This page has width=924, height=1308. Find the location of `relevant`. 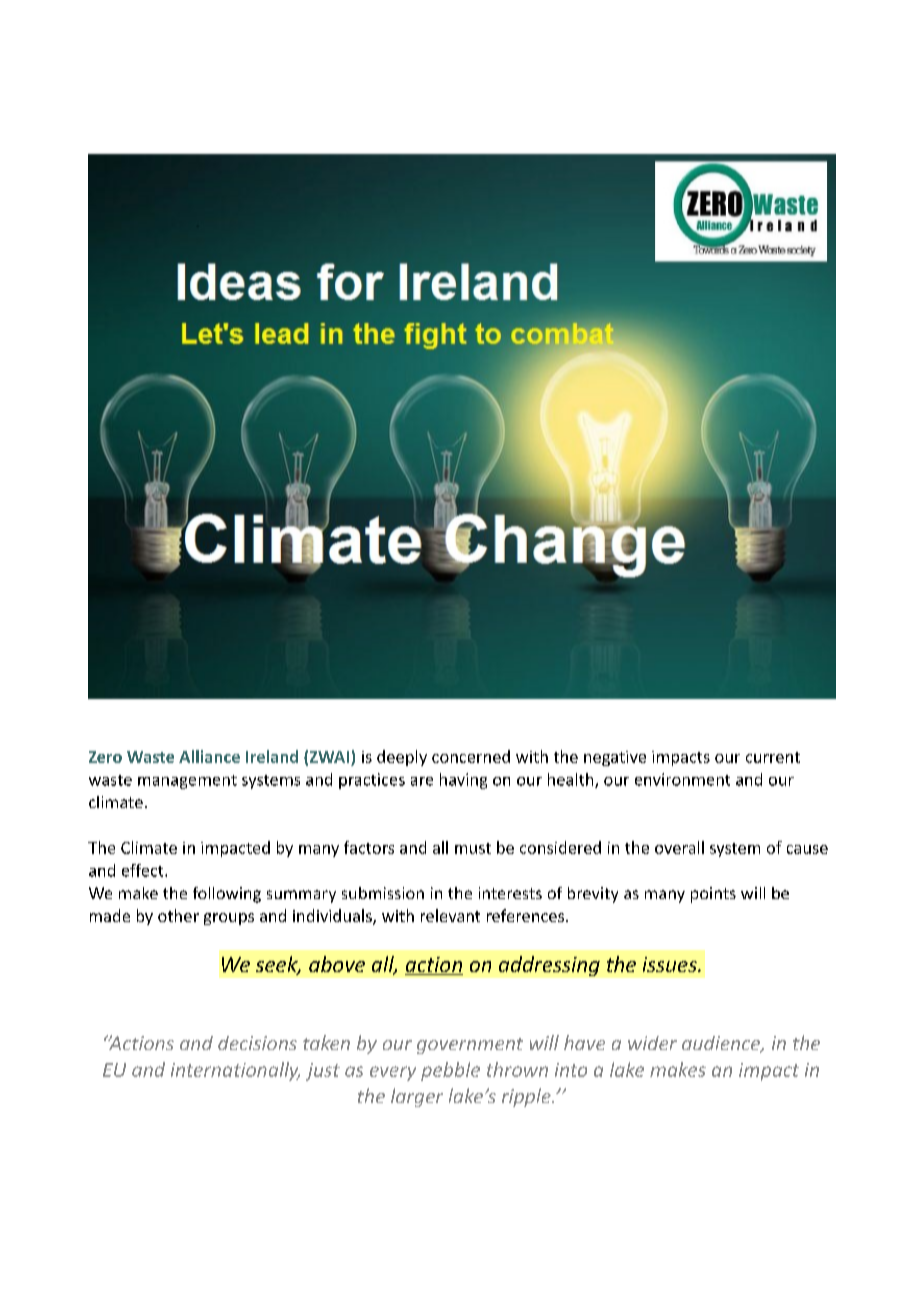

relevant is located at coordinates (450, 915).
